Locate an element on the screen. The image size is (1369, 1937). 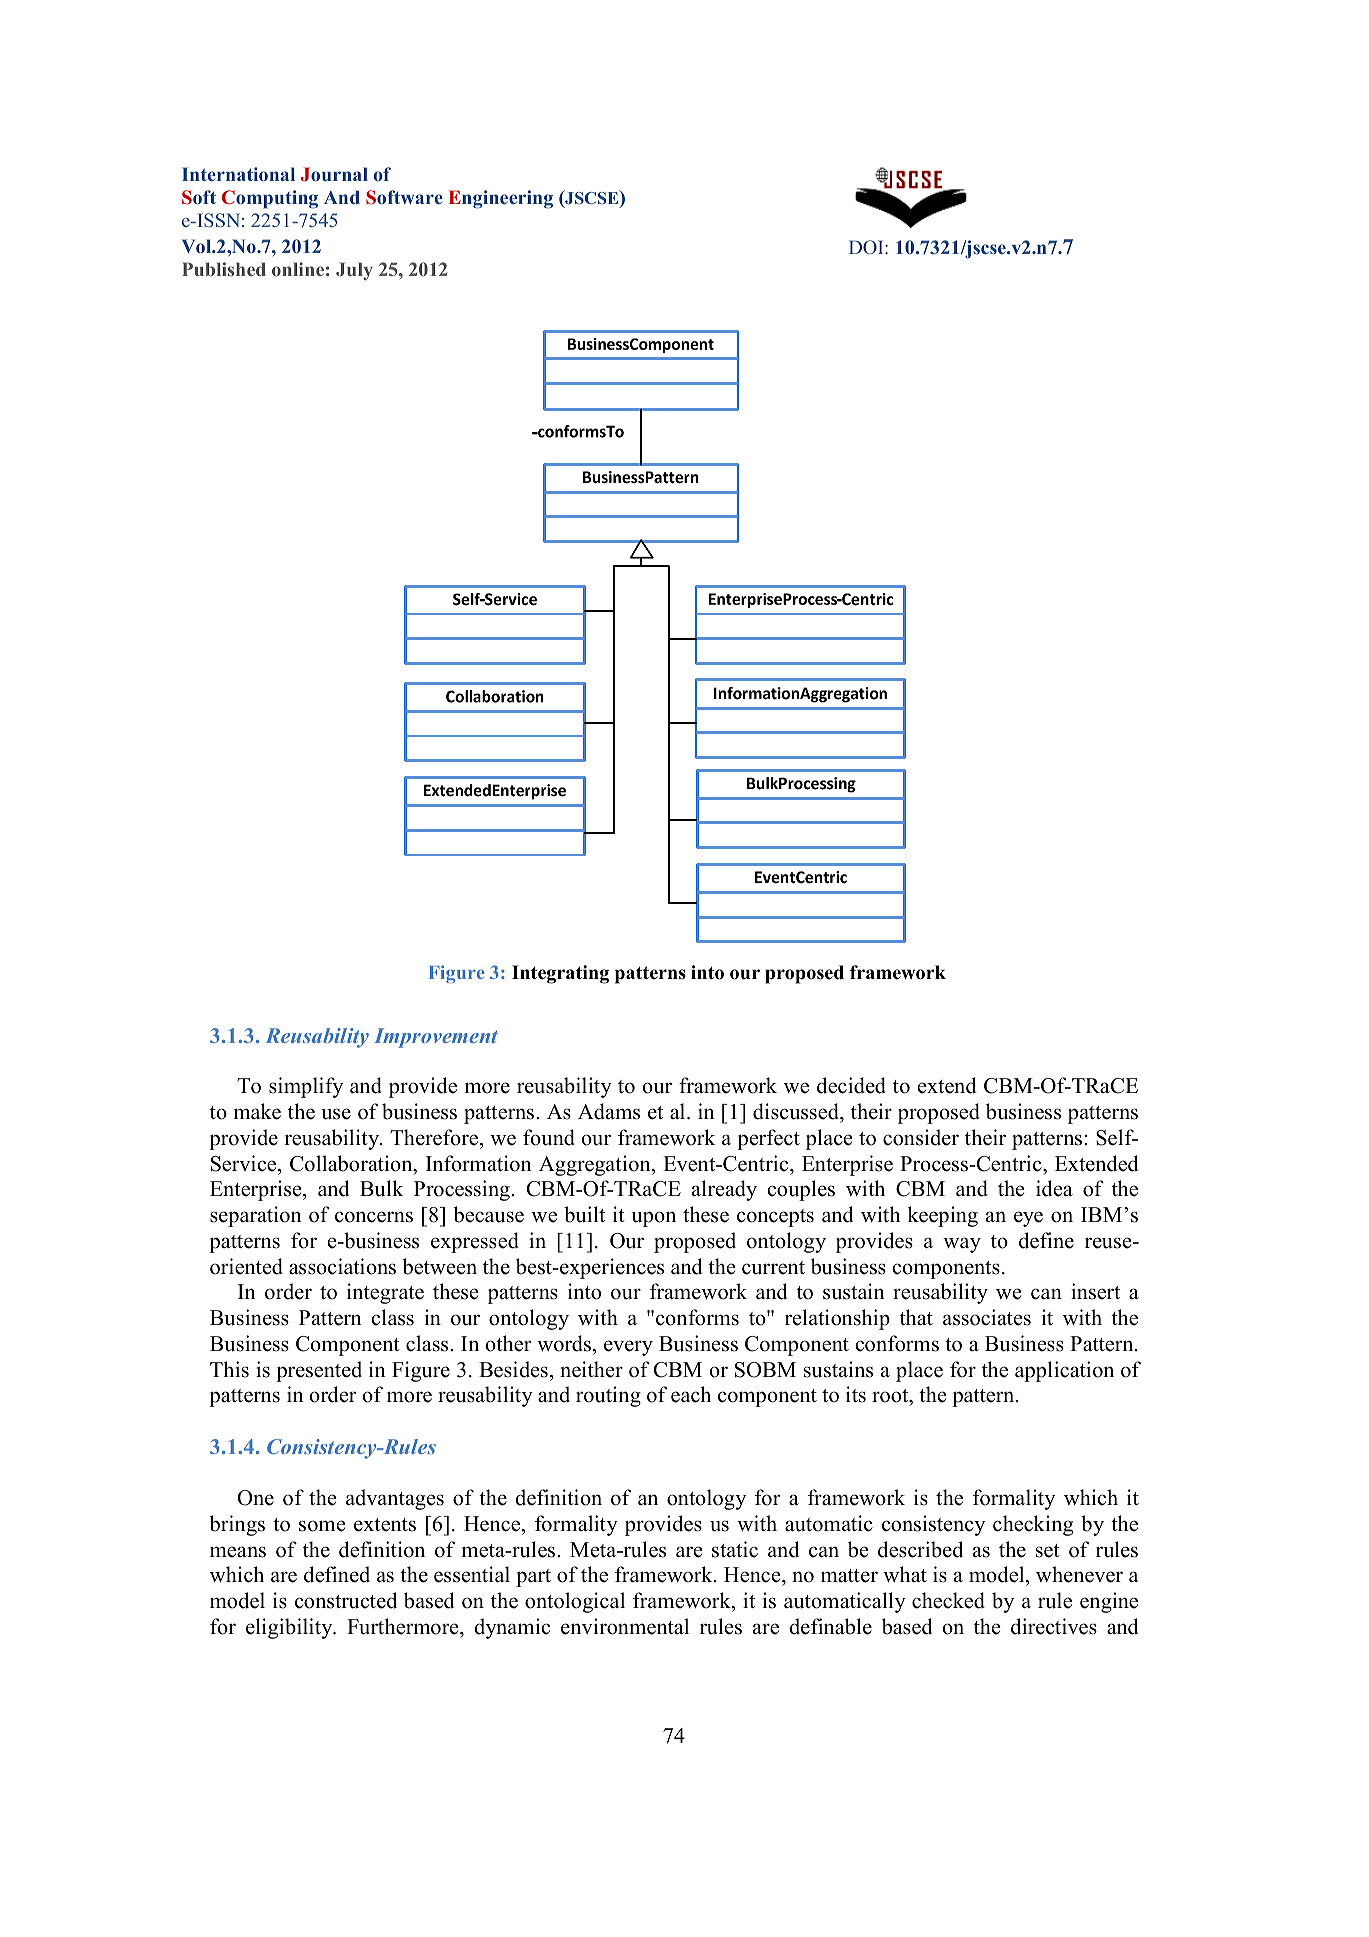
constructed is located at coordinates (346, 1600).
